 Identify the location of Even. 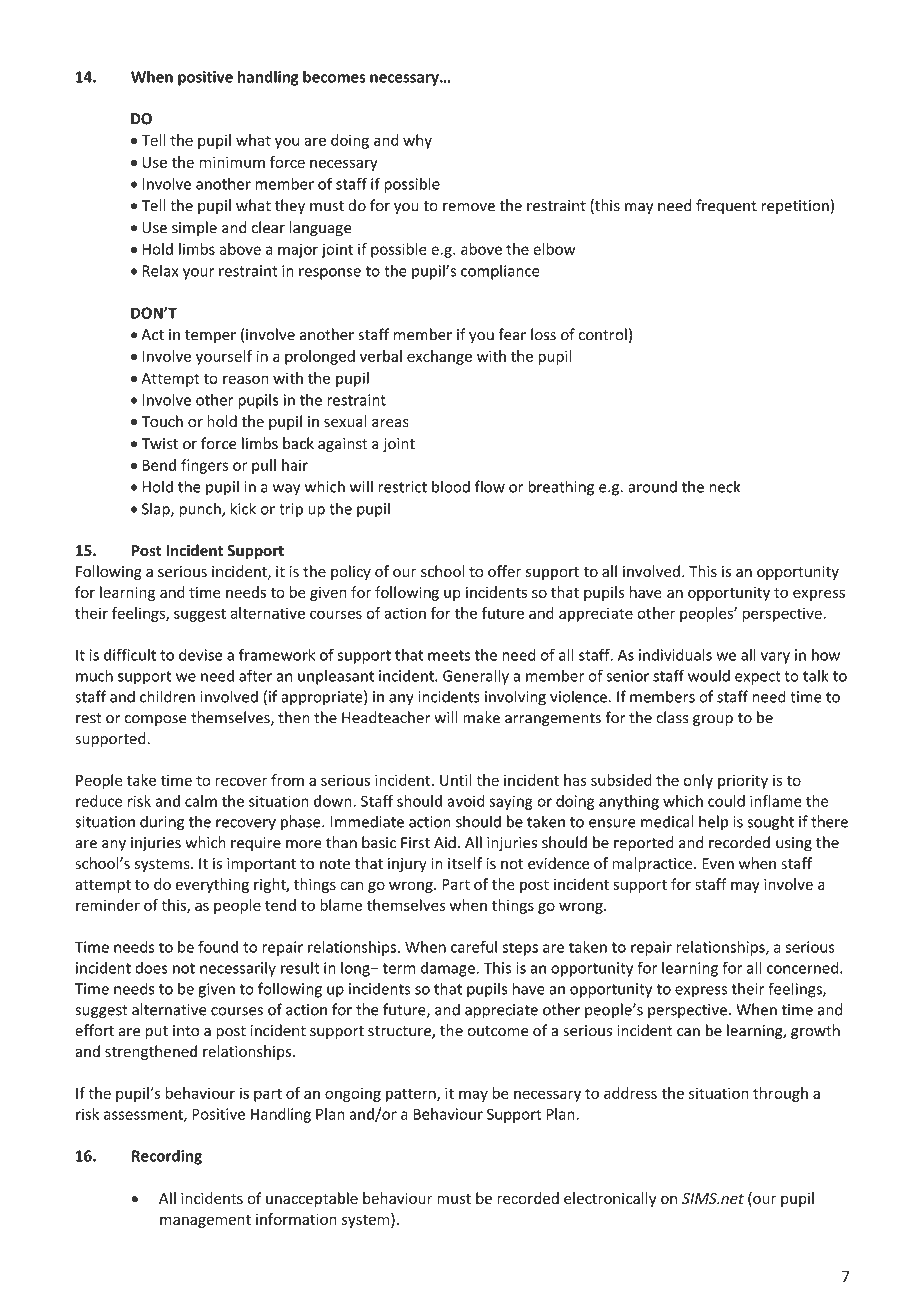
(718, 864).
